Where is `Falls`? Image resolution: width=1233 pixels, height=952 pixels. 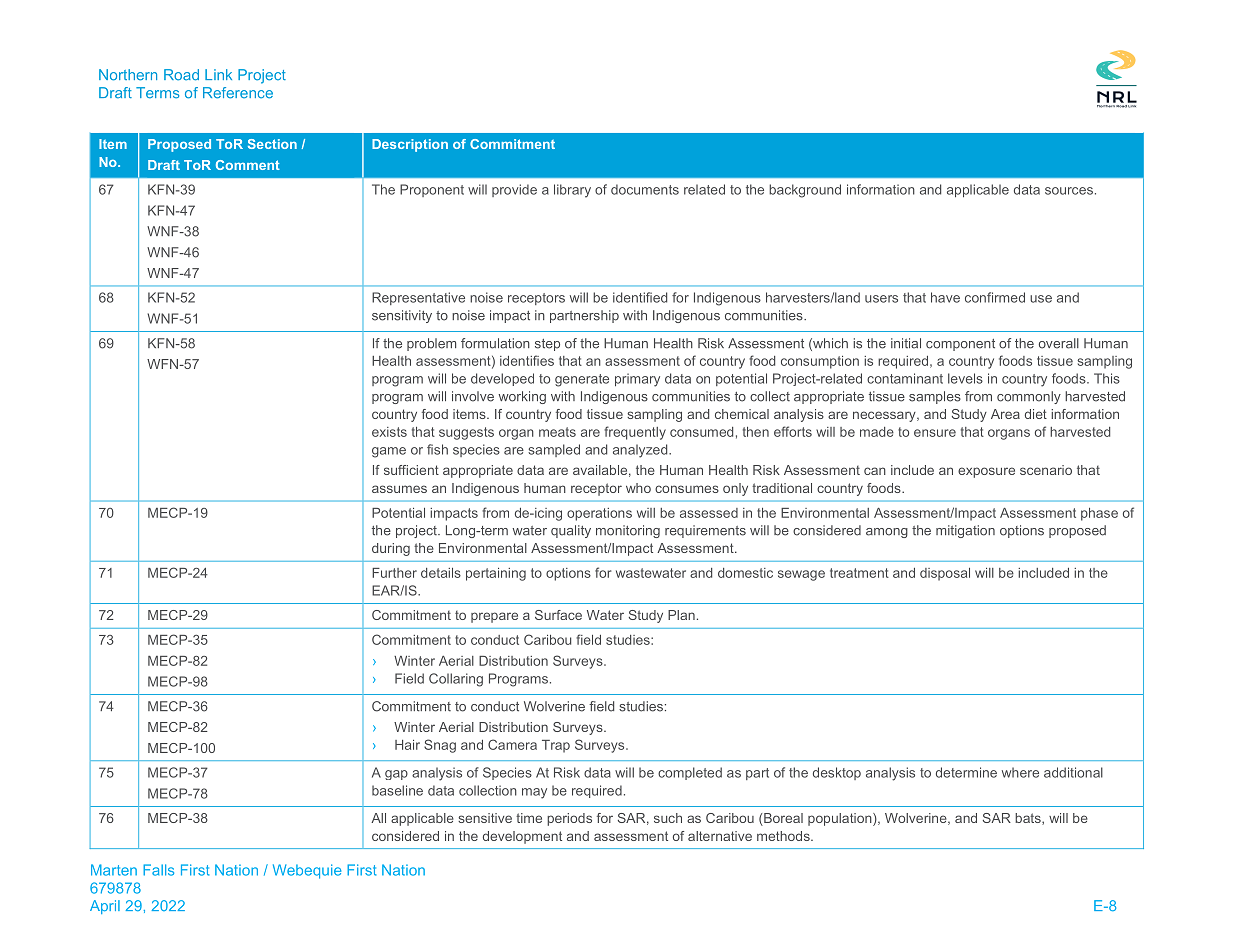 Falls is located at coordinates (158, 870).
